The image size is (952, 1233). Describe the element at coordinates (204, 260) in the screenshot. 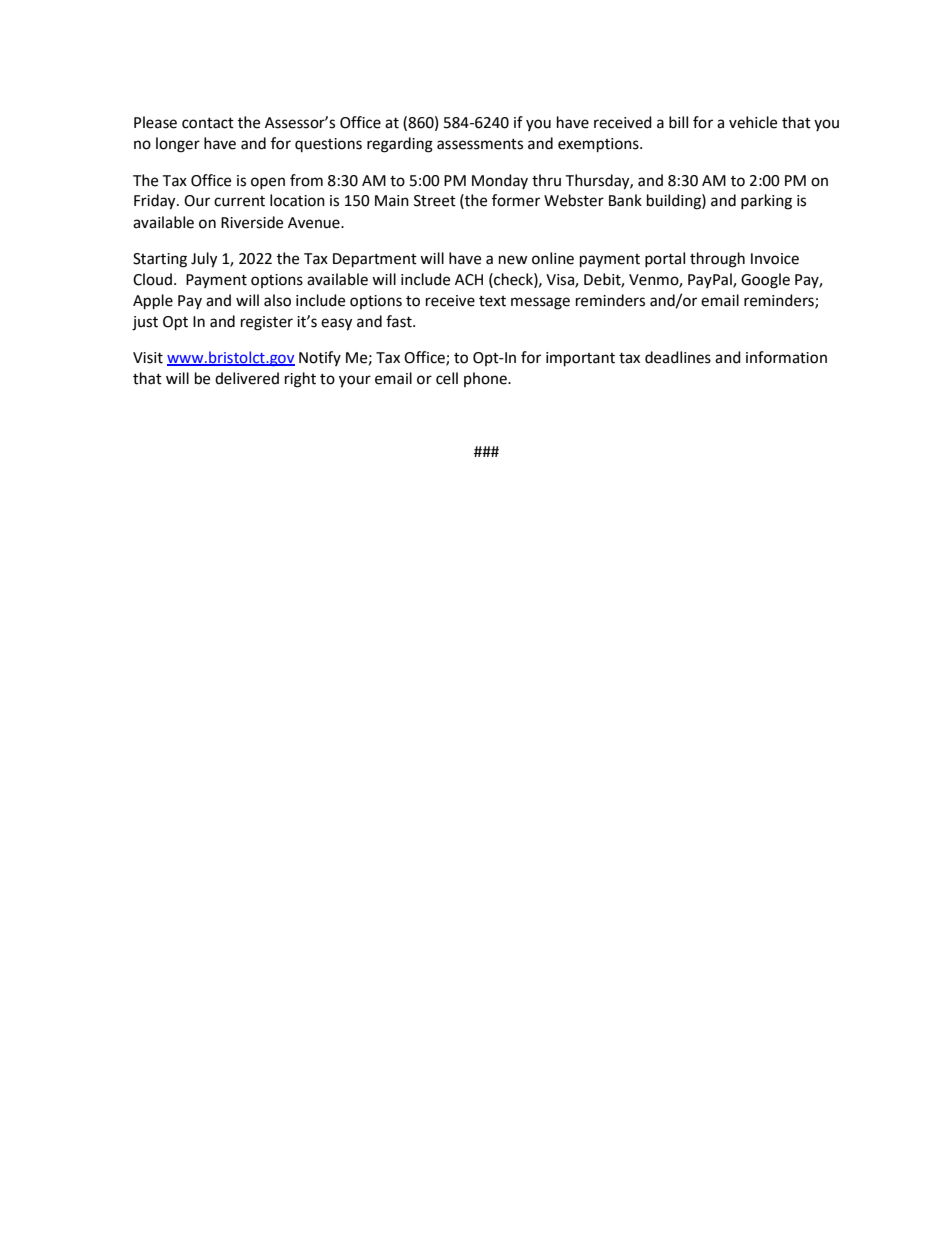

I see `July` at that location.
